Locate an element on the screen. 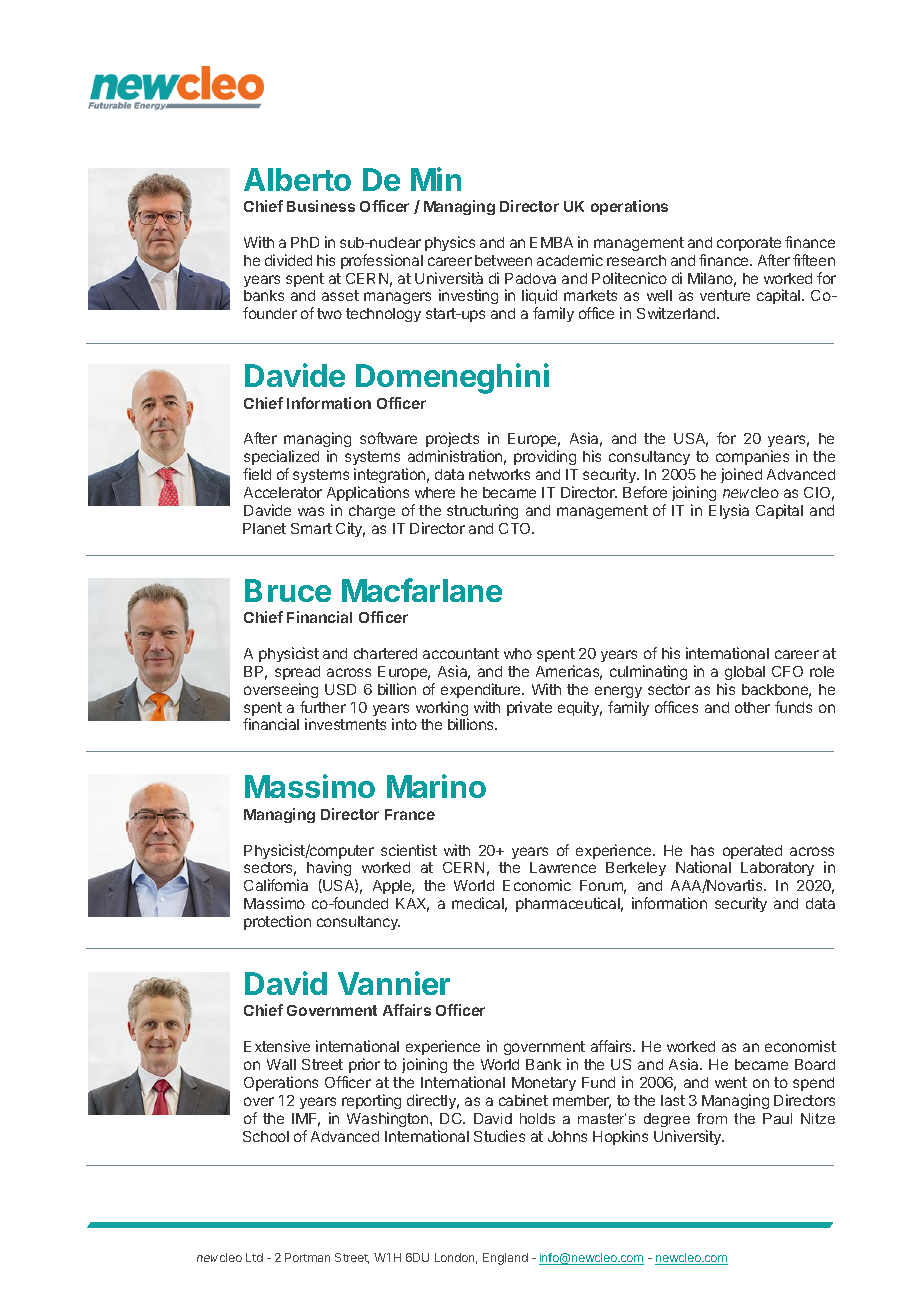 Image resolution: width=924 pixels, height=1308 pixels. Smart is located at coordinates (311, 528).
